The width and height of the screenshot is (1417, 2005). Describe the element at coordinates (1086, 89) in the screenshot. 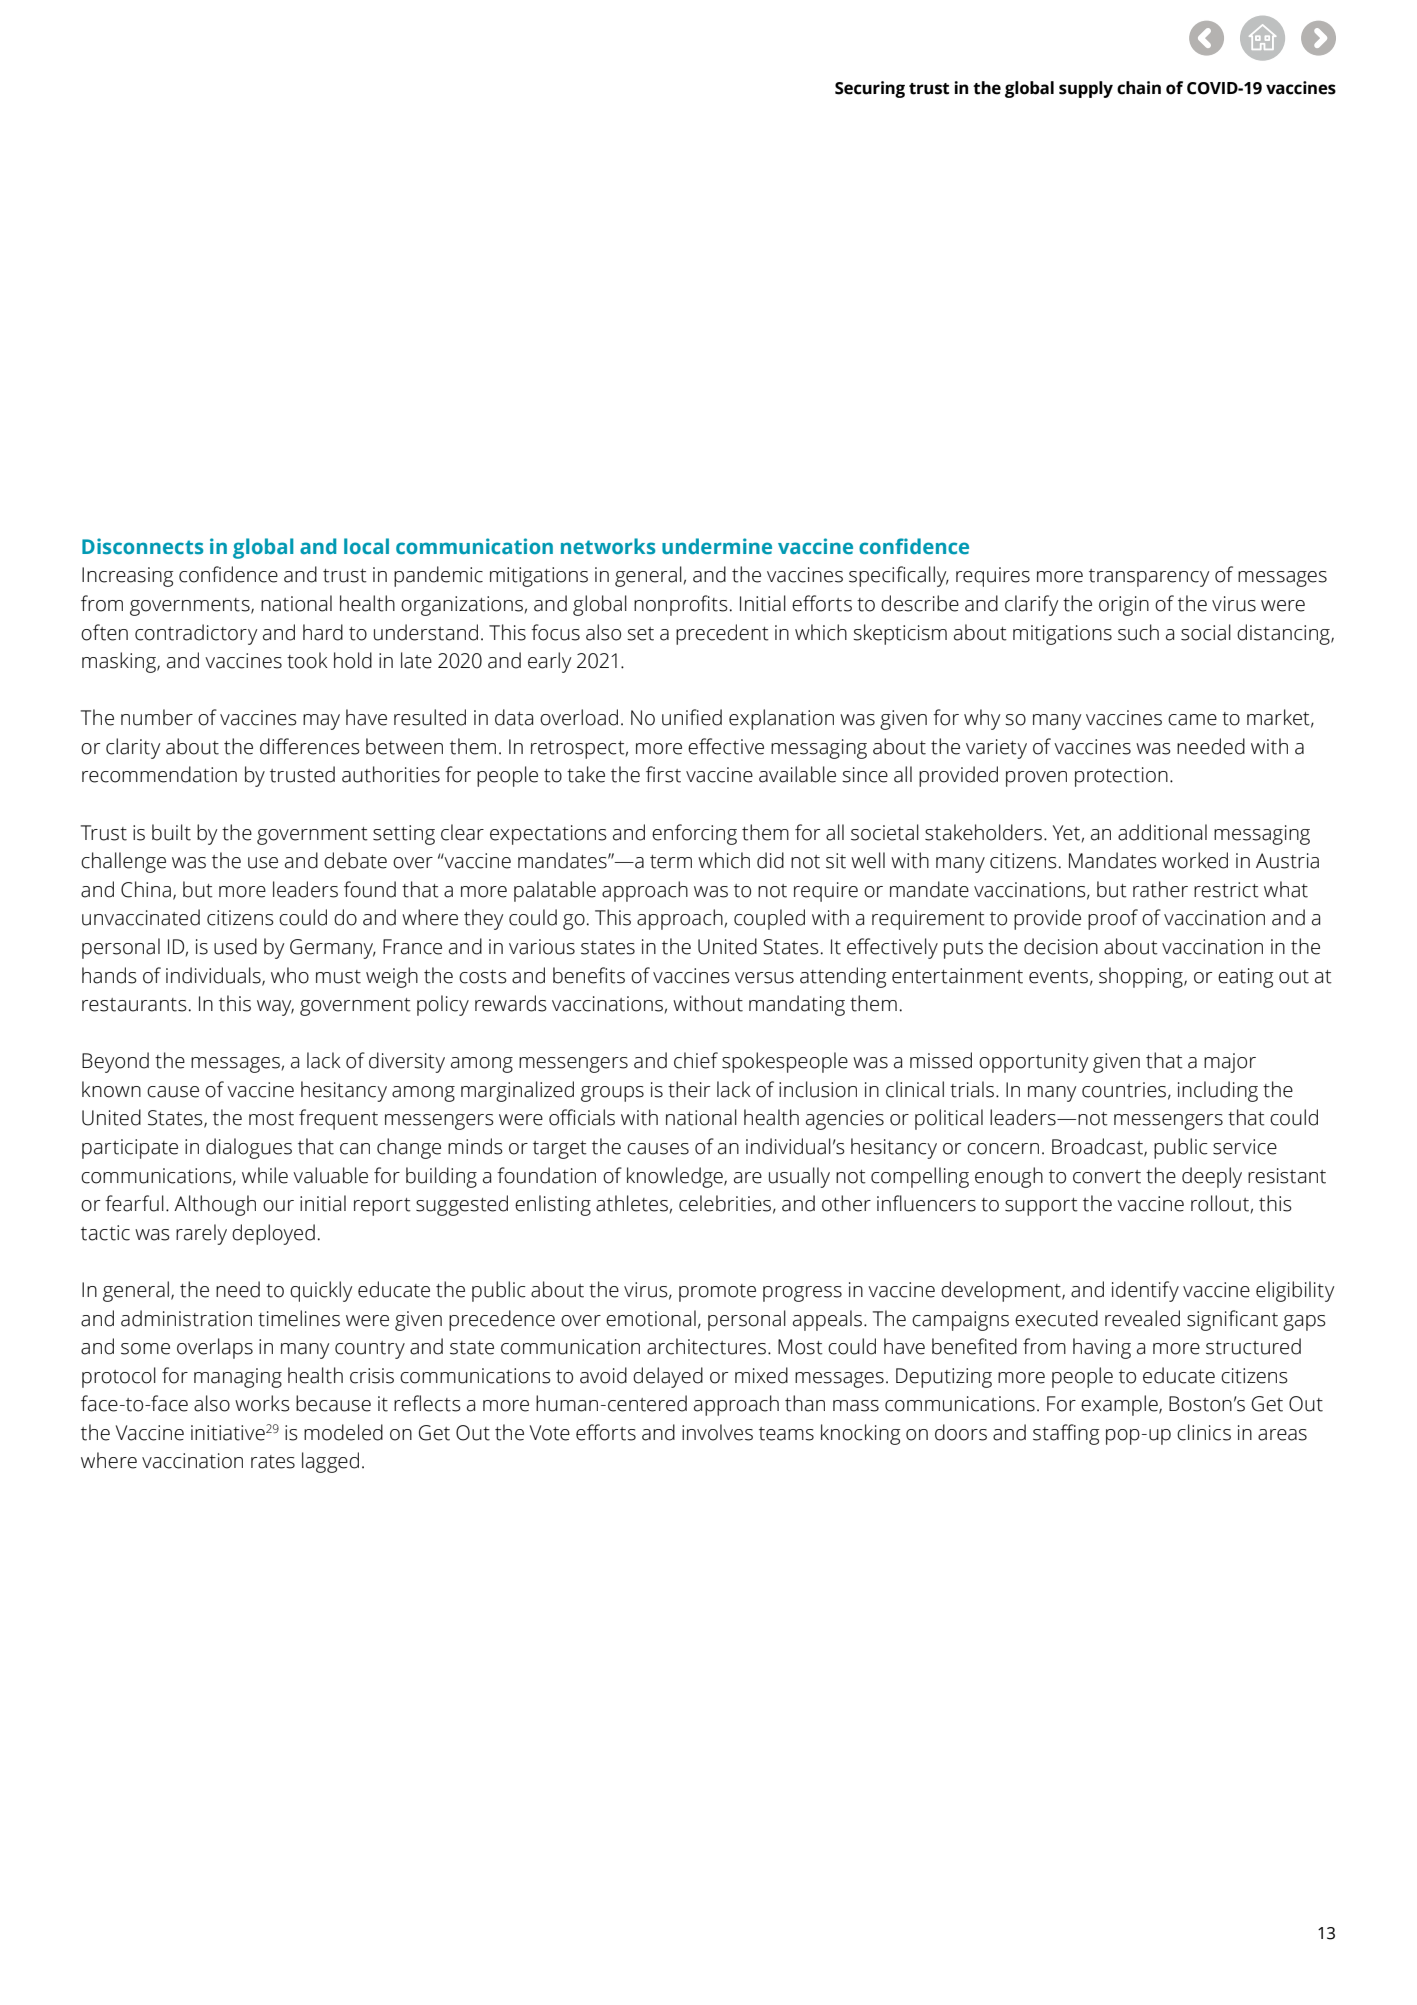

I see `supply` at that location.
